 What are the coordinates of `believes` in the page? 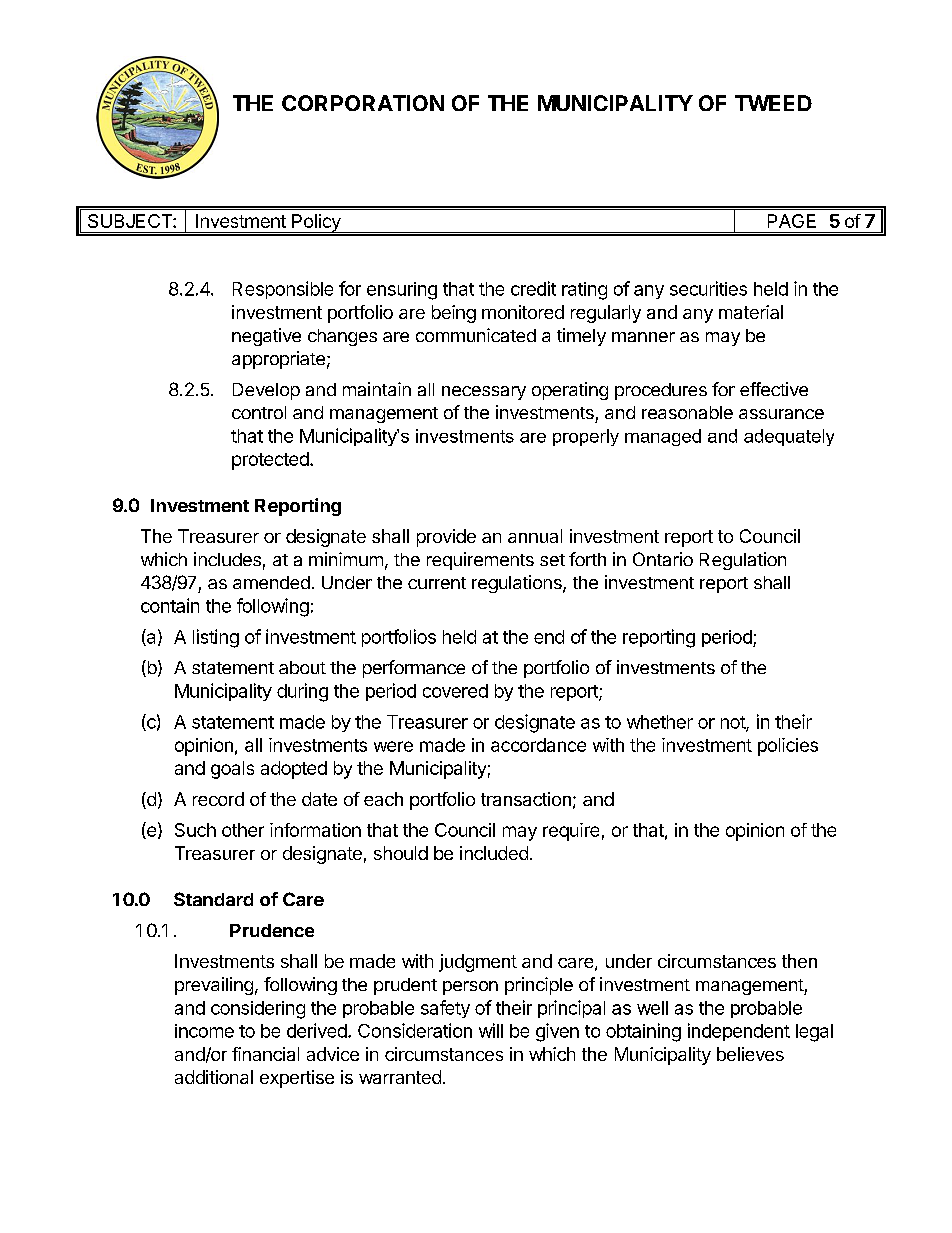 It's located at (750, 1054).
